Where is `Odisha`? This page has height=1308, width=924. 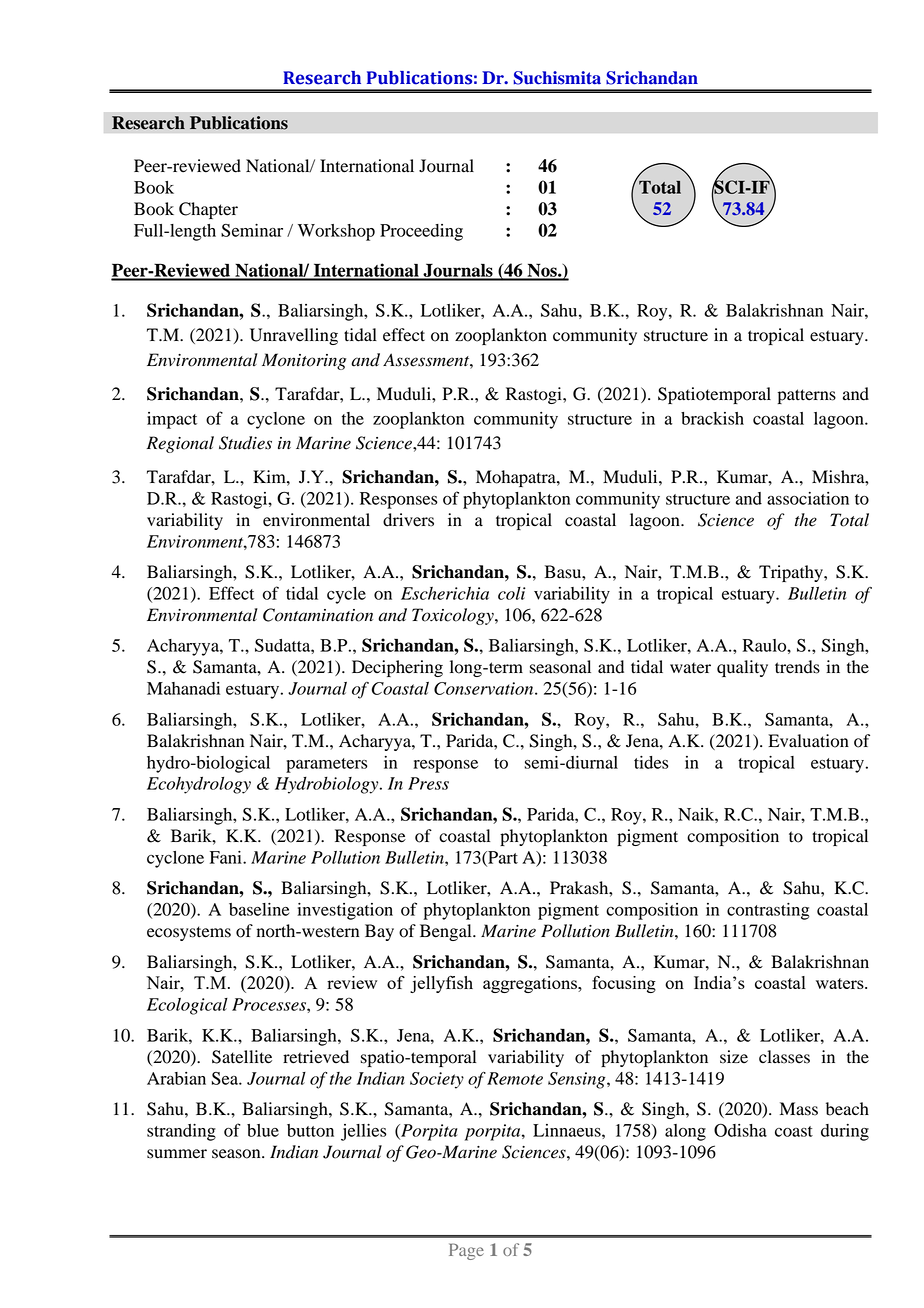
Odisha is located at coordinates (740, 1130).
